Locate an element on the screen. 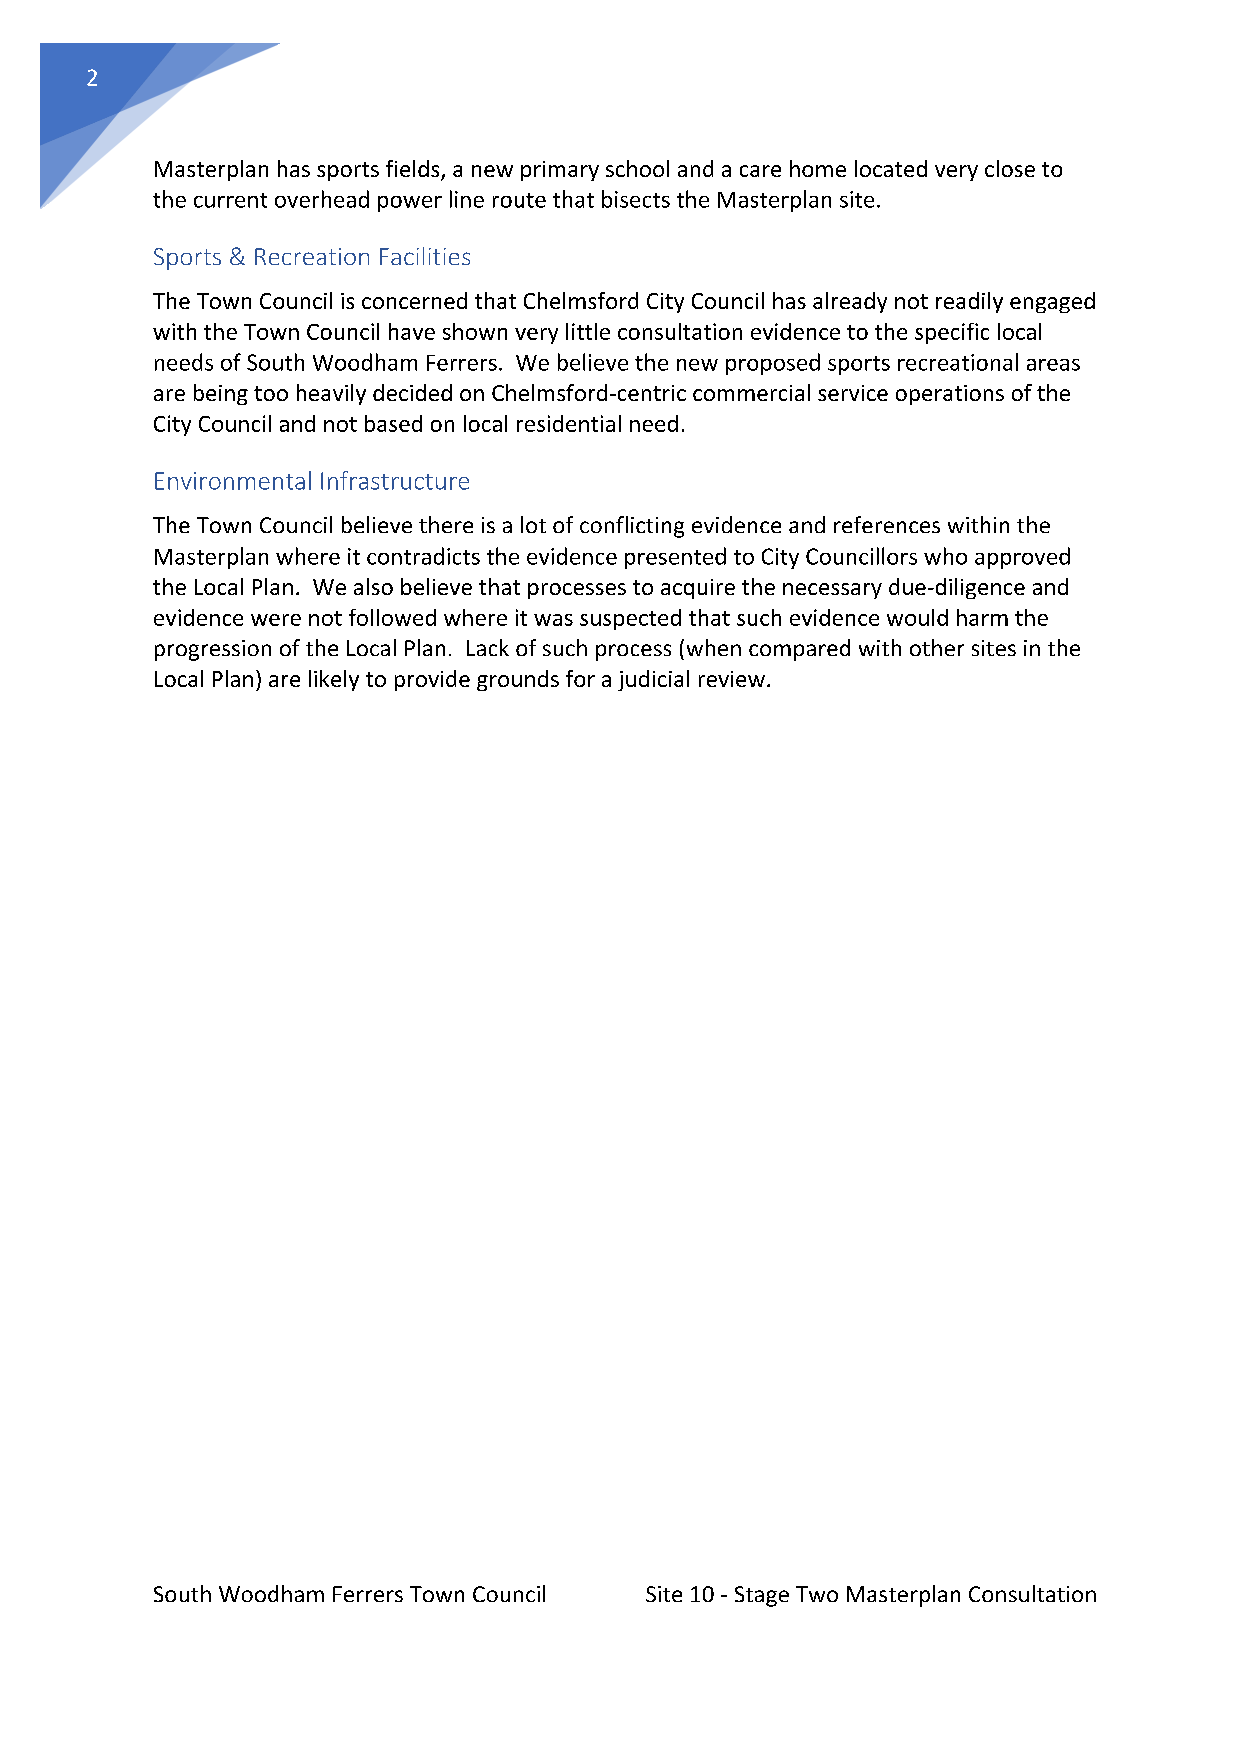 Image resolution: width=1247 pixels, height=1763 pixels. review is located at coordinates (732, 679).
